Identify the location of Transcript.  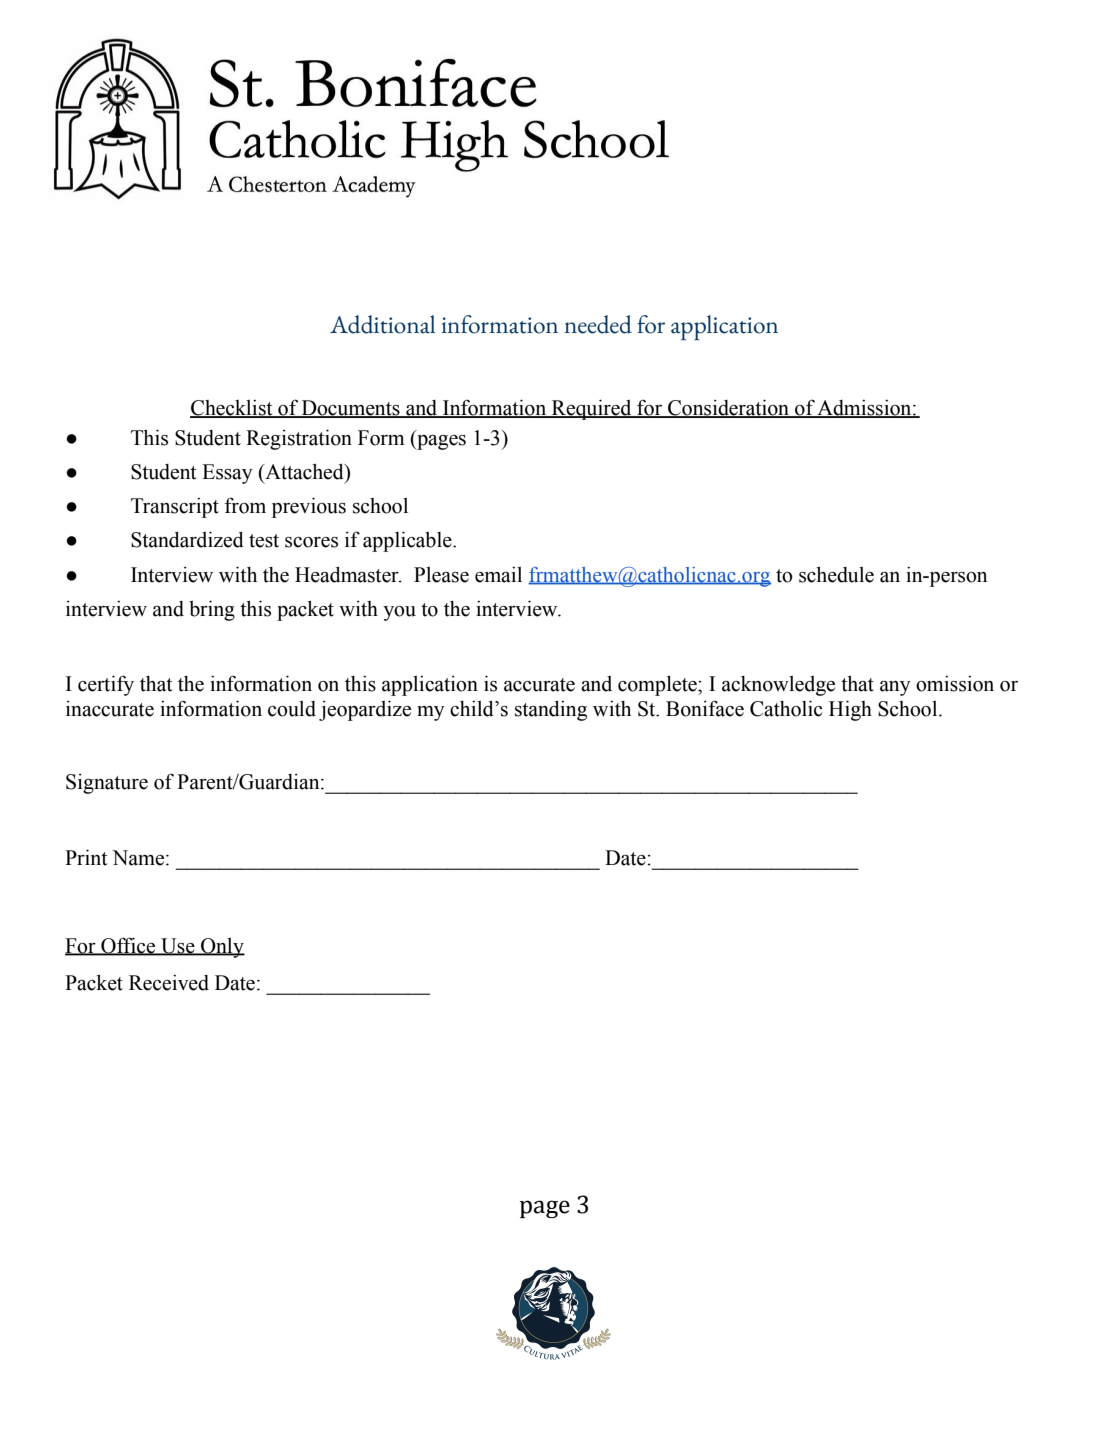
(175, 508).
